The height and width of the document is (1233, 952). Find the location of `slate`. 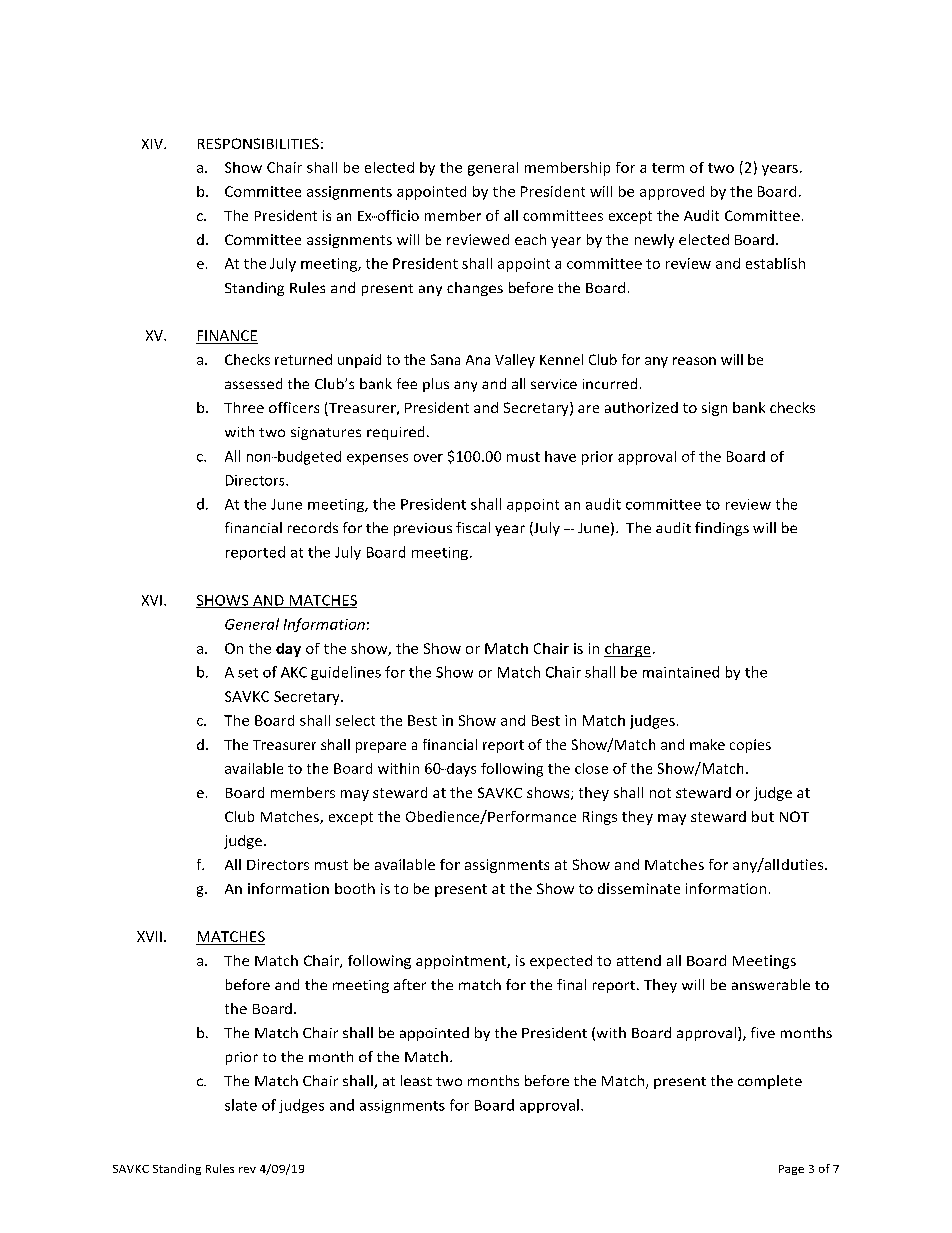

slate is located at coordinates (241, 1105).
